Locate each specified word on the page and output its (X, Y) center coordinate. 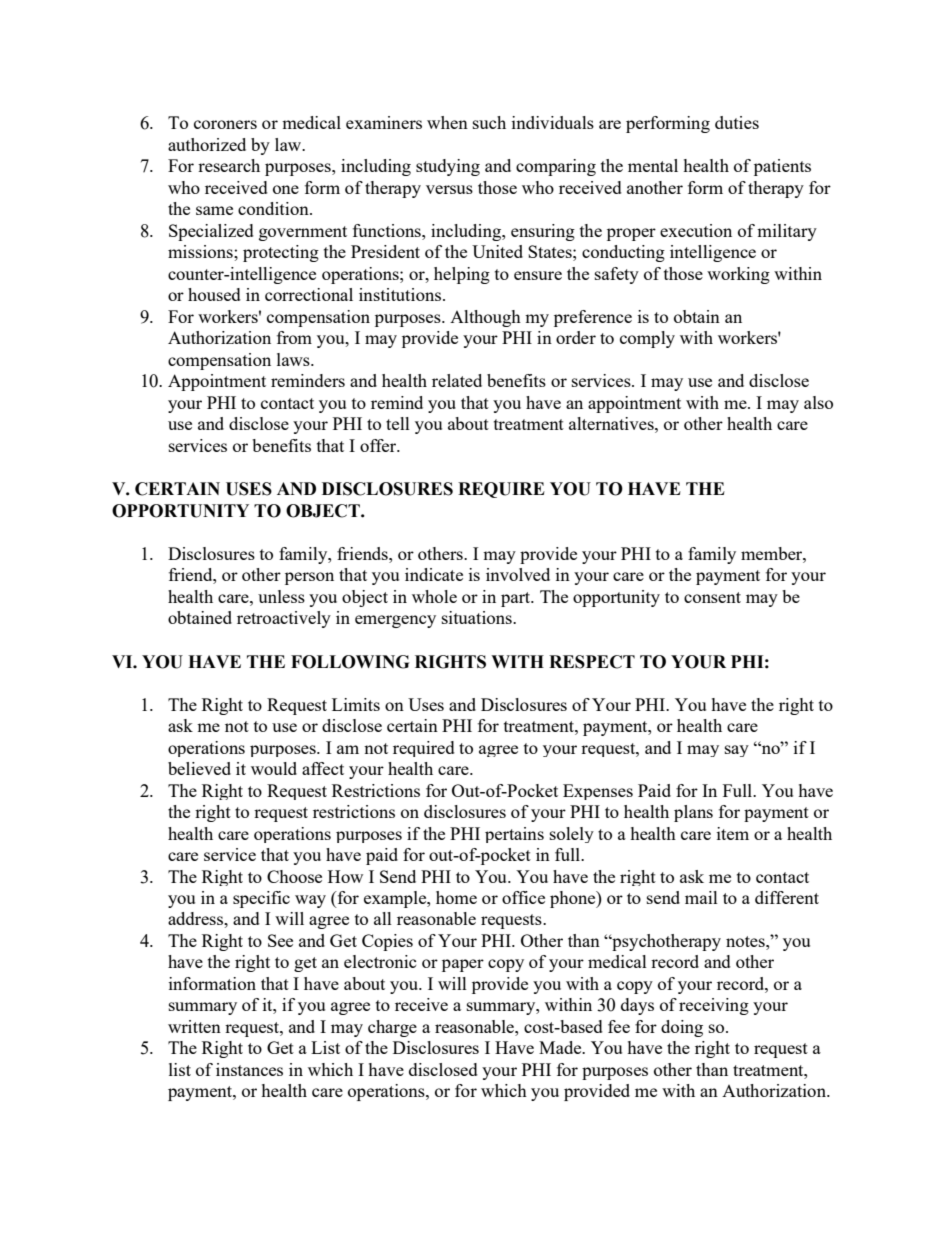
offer (379, 445)
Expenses (598, 792)
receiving (714, 1006)
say (737, 751)
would (274, 768)
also (818, 402)
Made (561, 1047)
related (457, 380)
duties (737, 122)
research (229, 165)
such (489, 122)
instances (249, 1069)
